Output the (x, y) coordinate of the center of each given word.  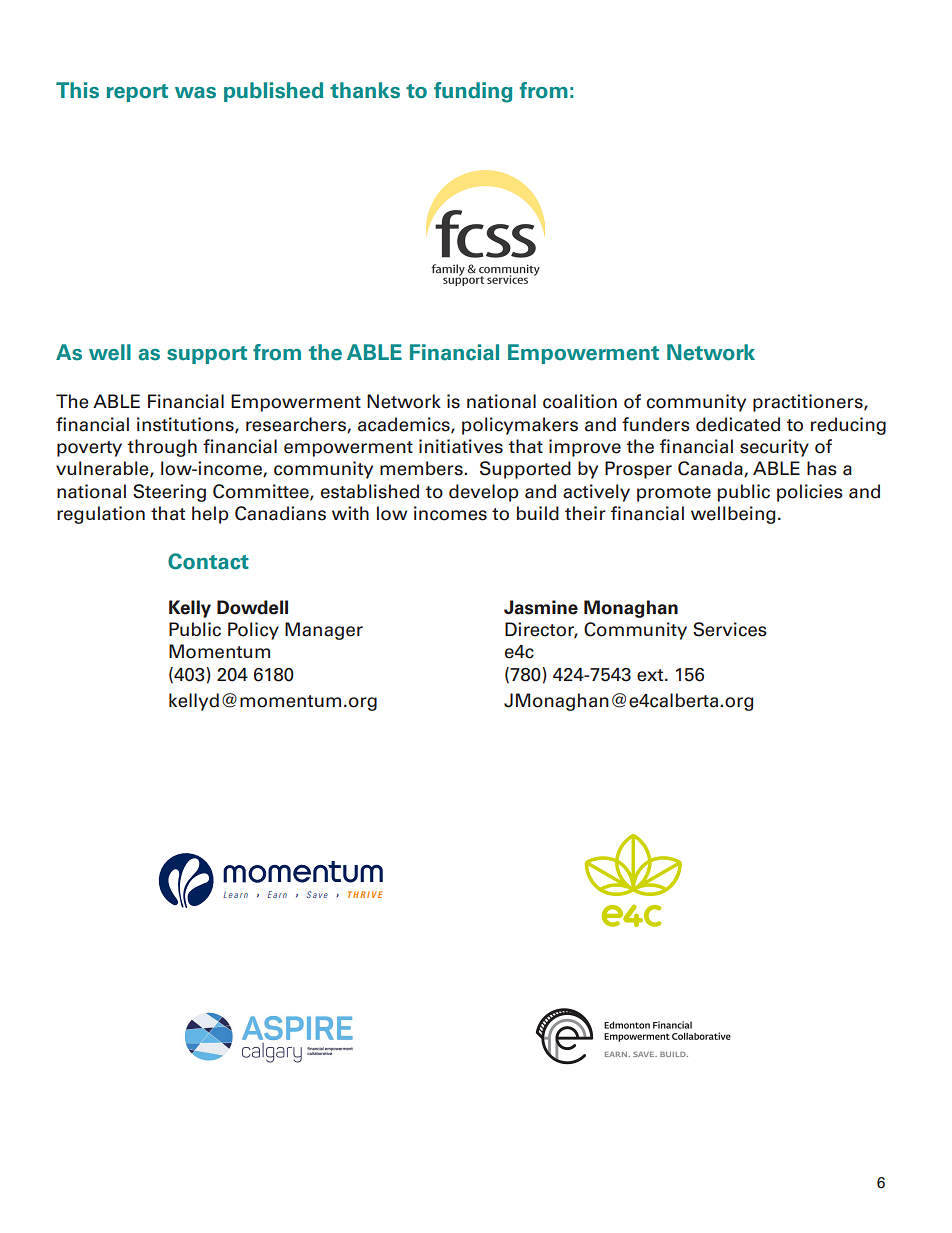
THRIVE (365, 894)
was (195, 93)
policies (810, 493)
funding (473, 92)
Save (317, 894)
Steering (169, 493)
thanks (365, 90)
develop (484, 493)
